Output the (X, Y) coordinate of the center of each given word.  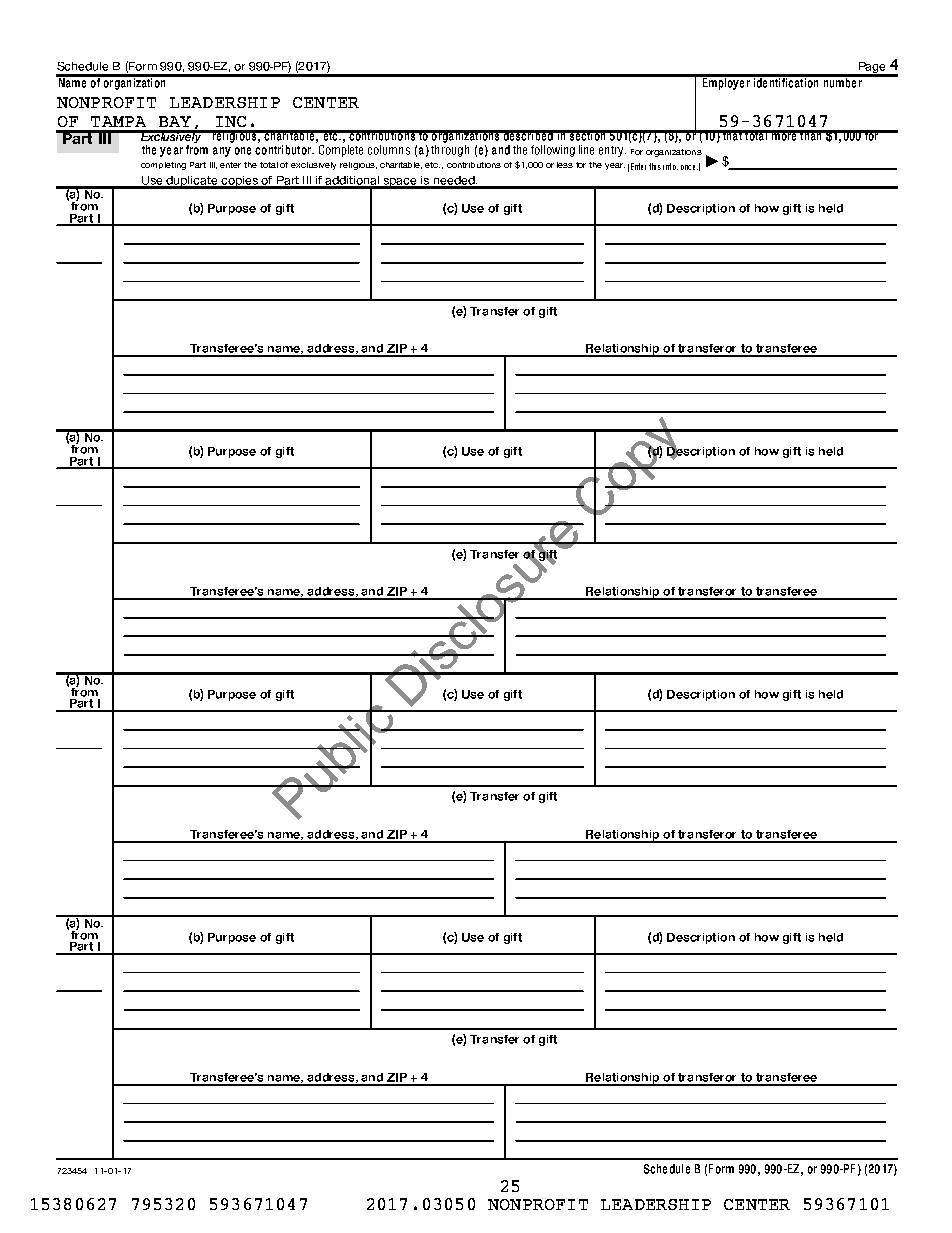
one (243, 151)
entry (612, 151)
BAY (175, 121)
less (565, 165)
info (670, 166)
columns (389, 150)
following (553, 151)
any (222, 152)
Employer (726, 82)
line (586, 150)
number (842, 81)
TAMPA (118, 121)
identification (786, 81)
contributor (284, 148)
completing (163, 166)
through (450, 149)
